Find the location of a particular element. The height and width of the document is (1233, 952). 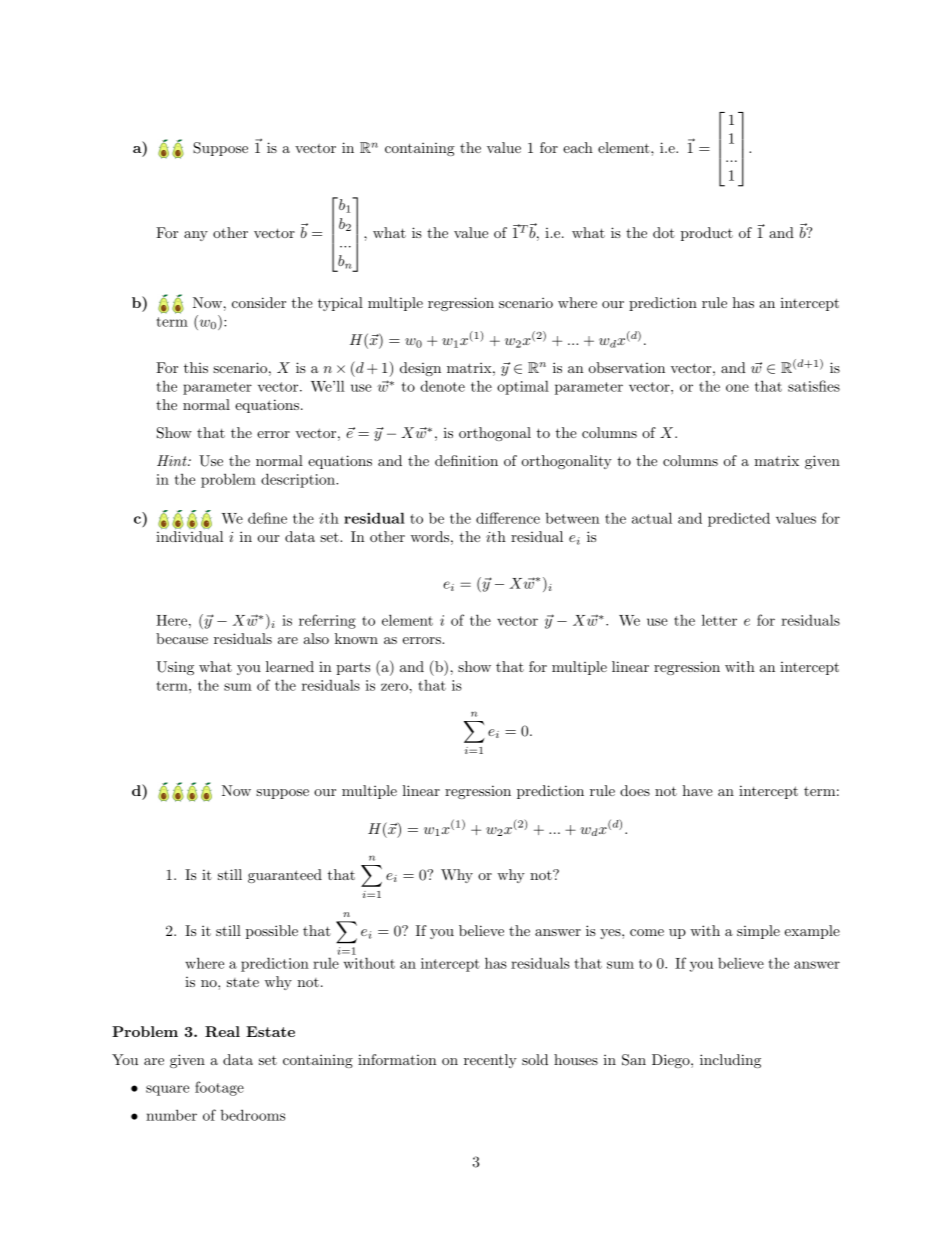

definition is located at coordinates (466, 460).
